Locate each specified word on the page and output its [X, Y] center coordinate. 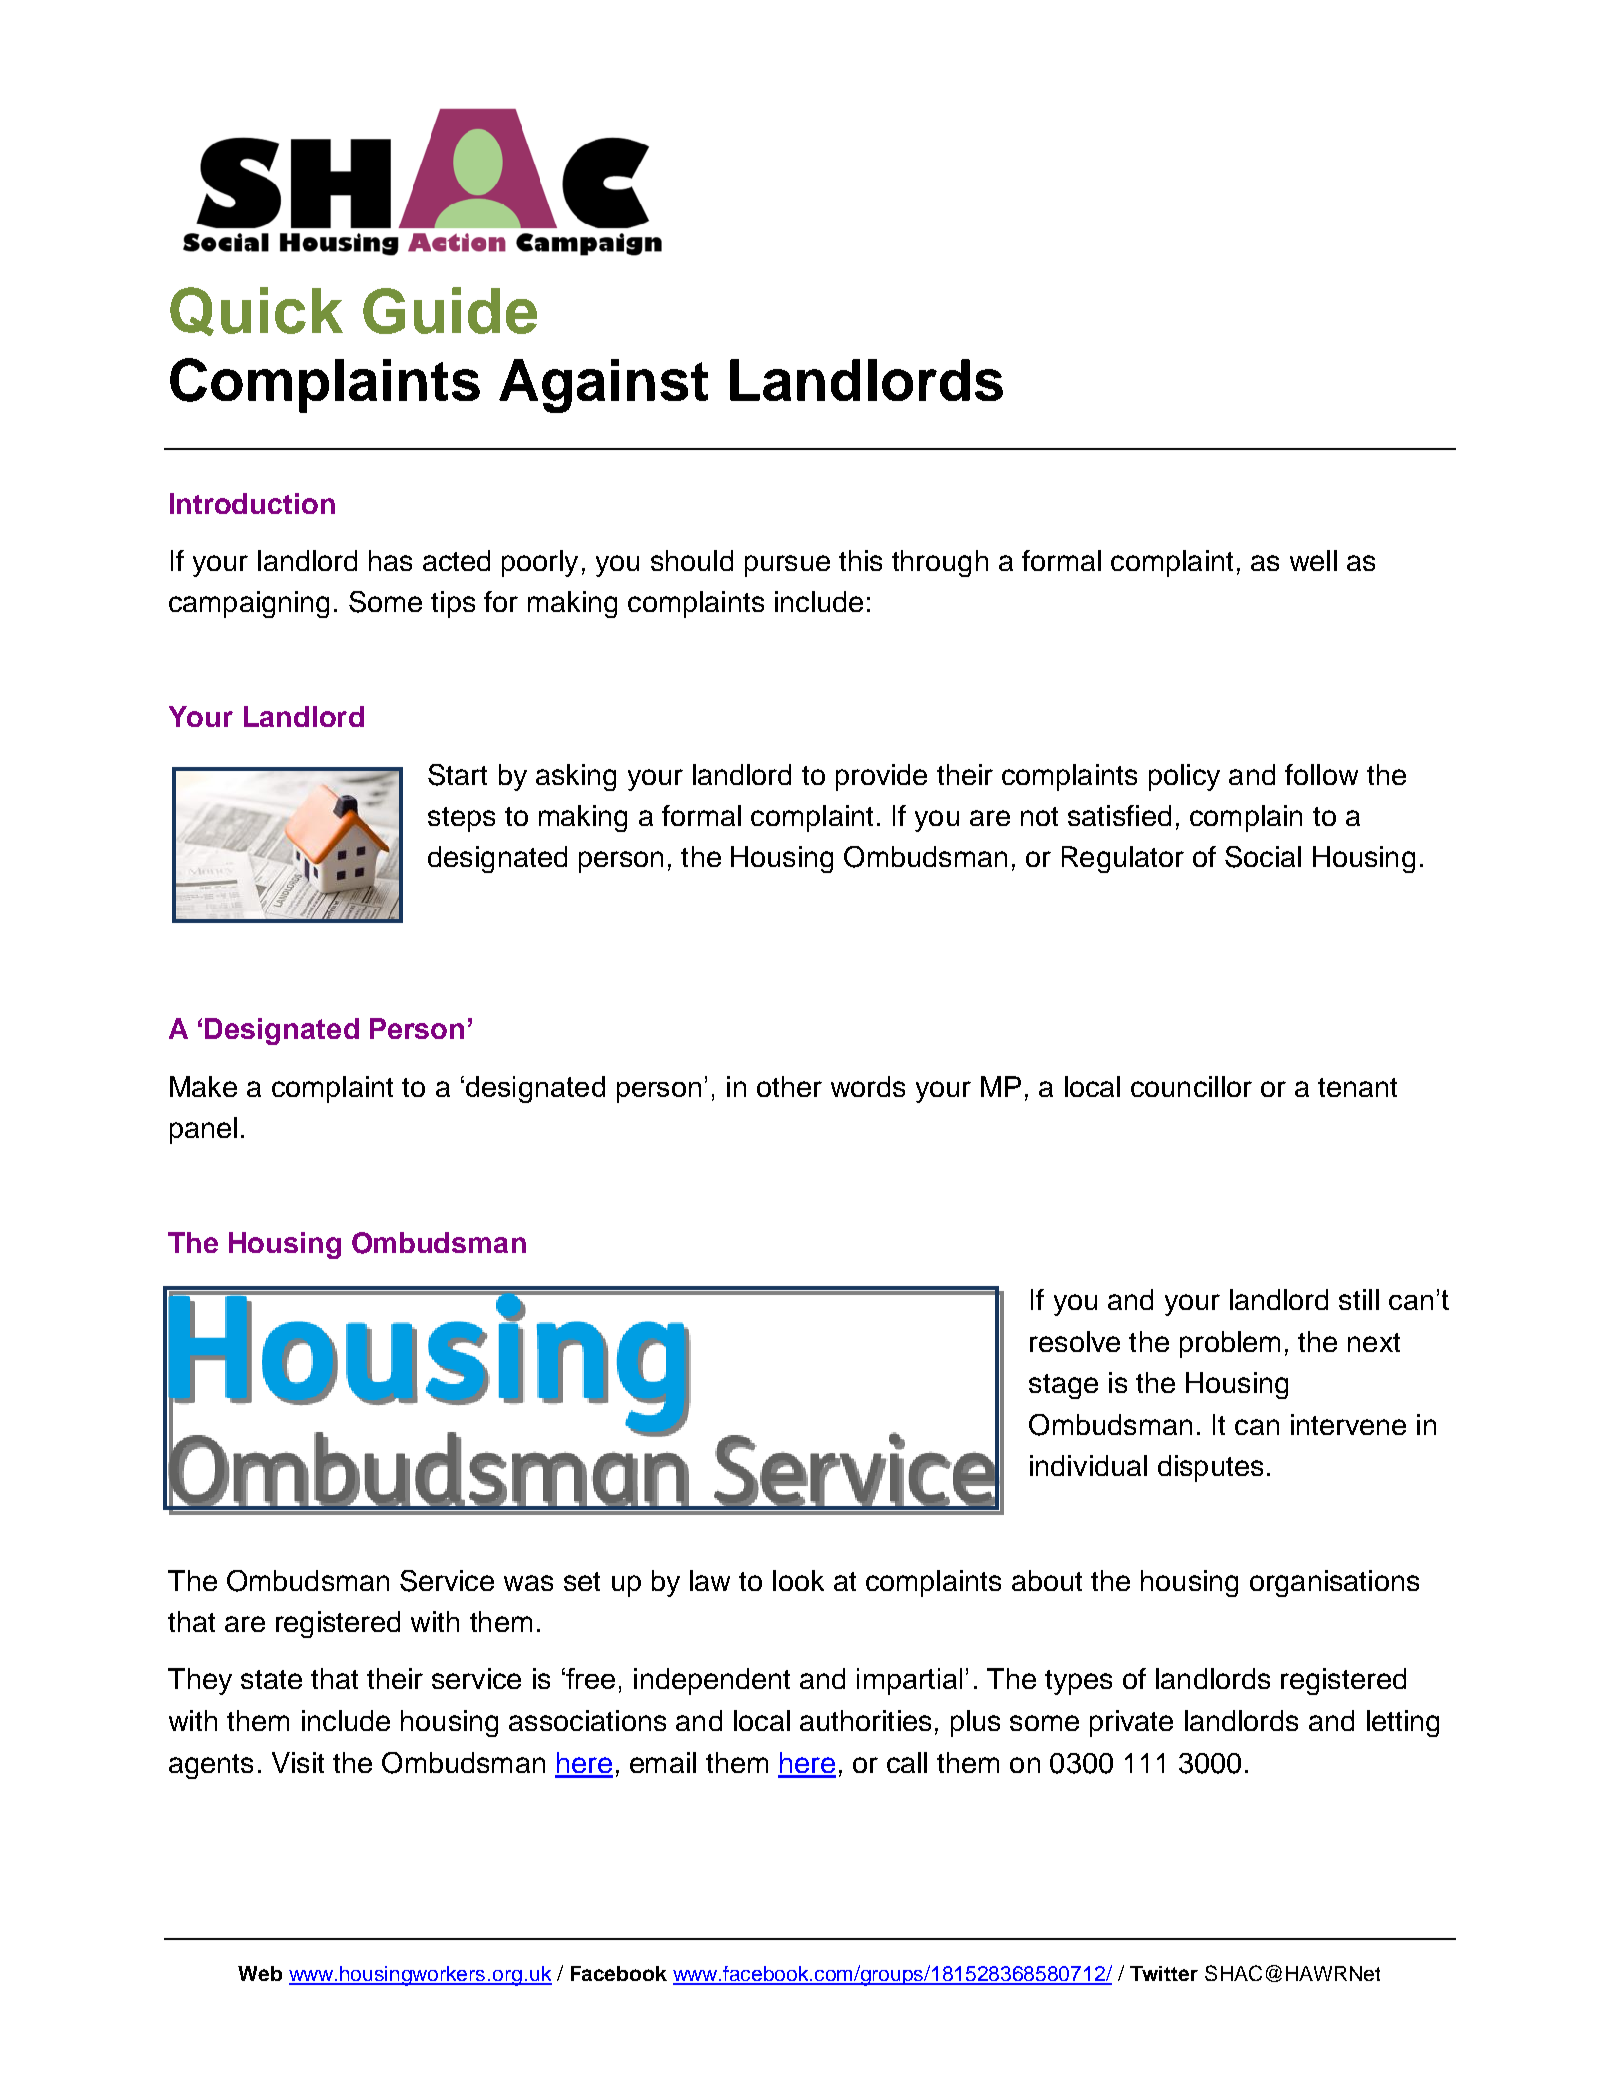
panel [203, 1130]
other [789, 1086]
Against [603, 386]
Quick [256, 311]
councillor [1191, 1086]
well [1313, 560]
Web [260, 1973]
